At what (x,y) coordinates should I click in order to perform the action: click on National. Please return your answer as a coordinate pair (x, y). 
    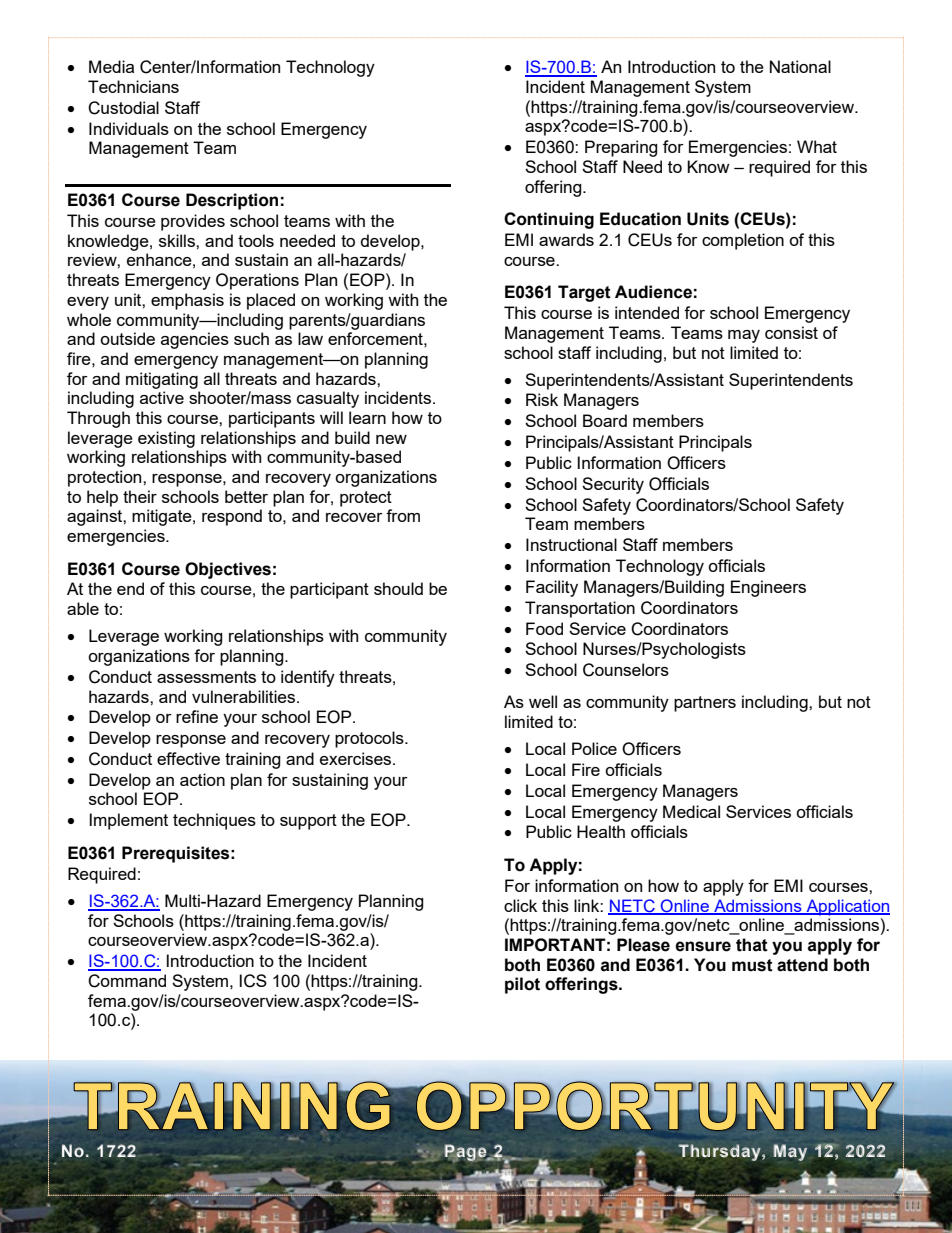
    Looking at the image, I should click on (800, 66).
